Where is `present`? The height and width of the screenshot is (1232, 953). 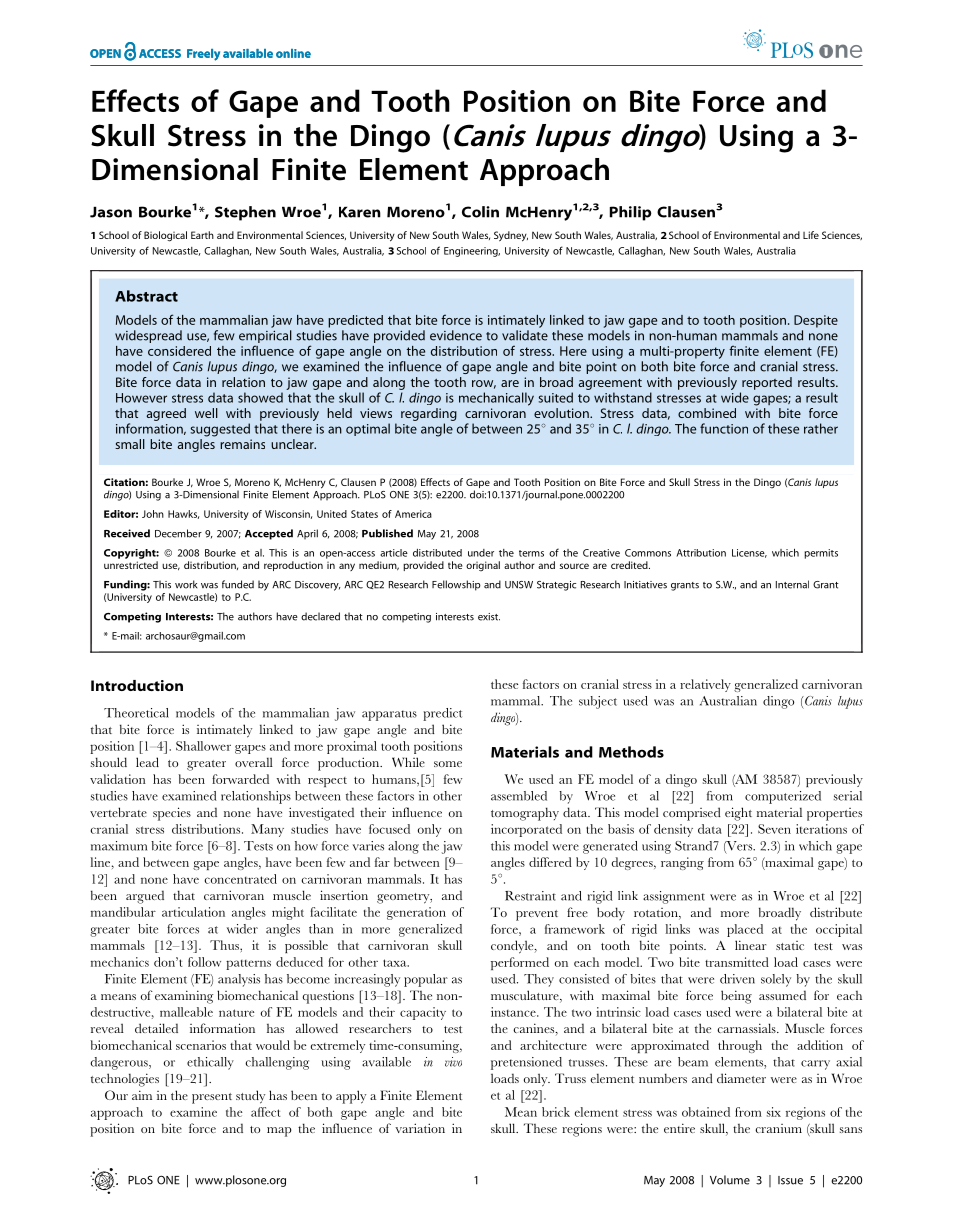
present is located at coordinates (212, 1098).
